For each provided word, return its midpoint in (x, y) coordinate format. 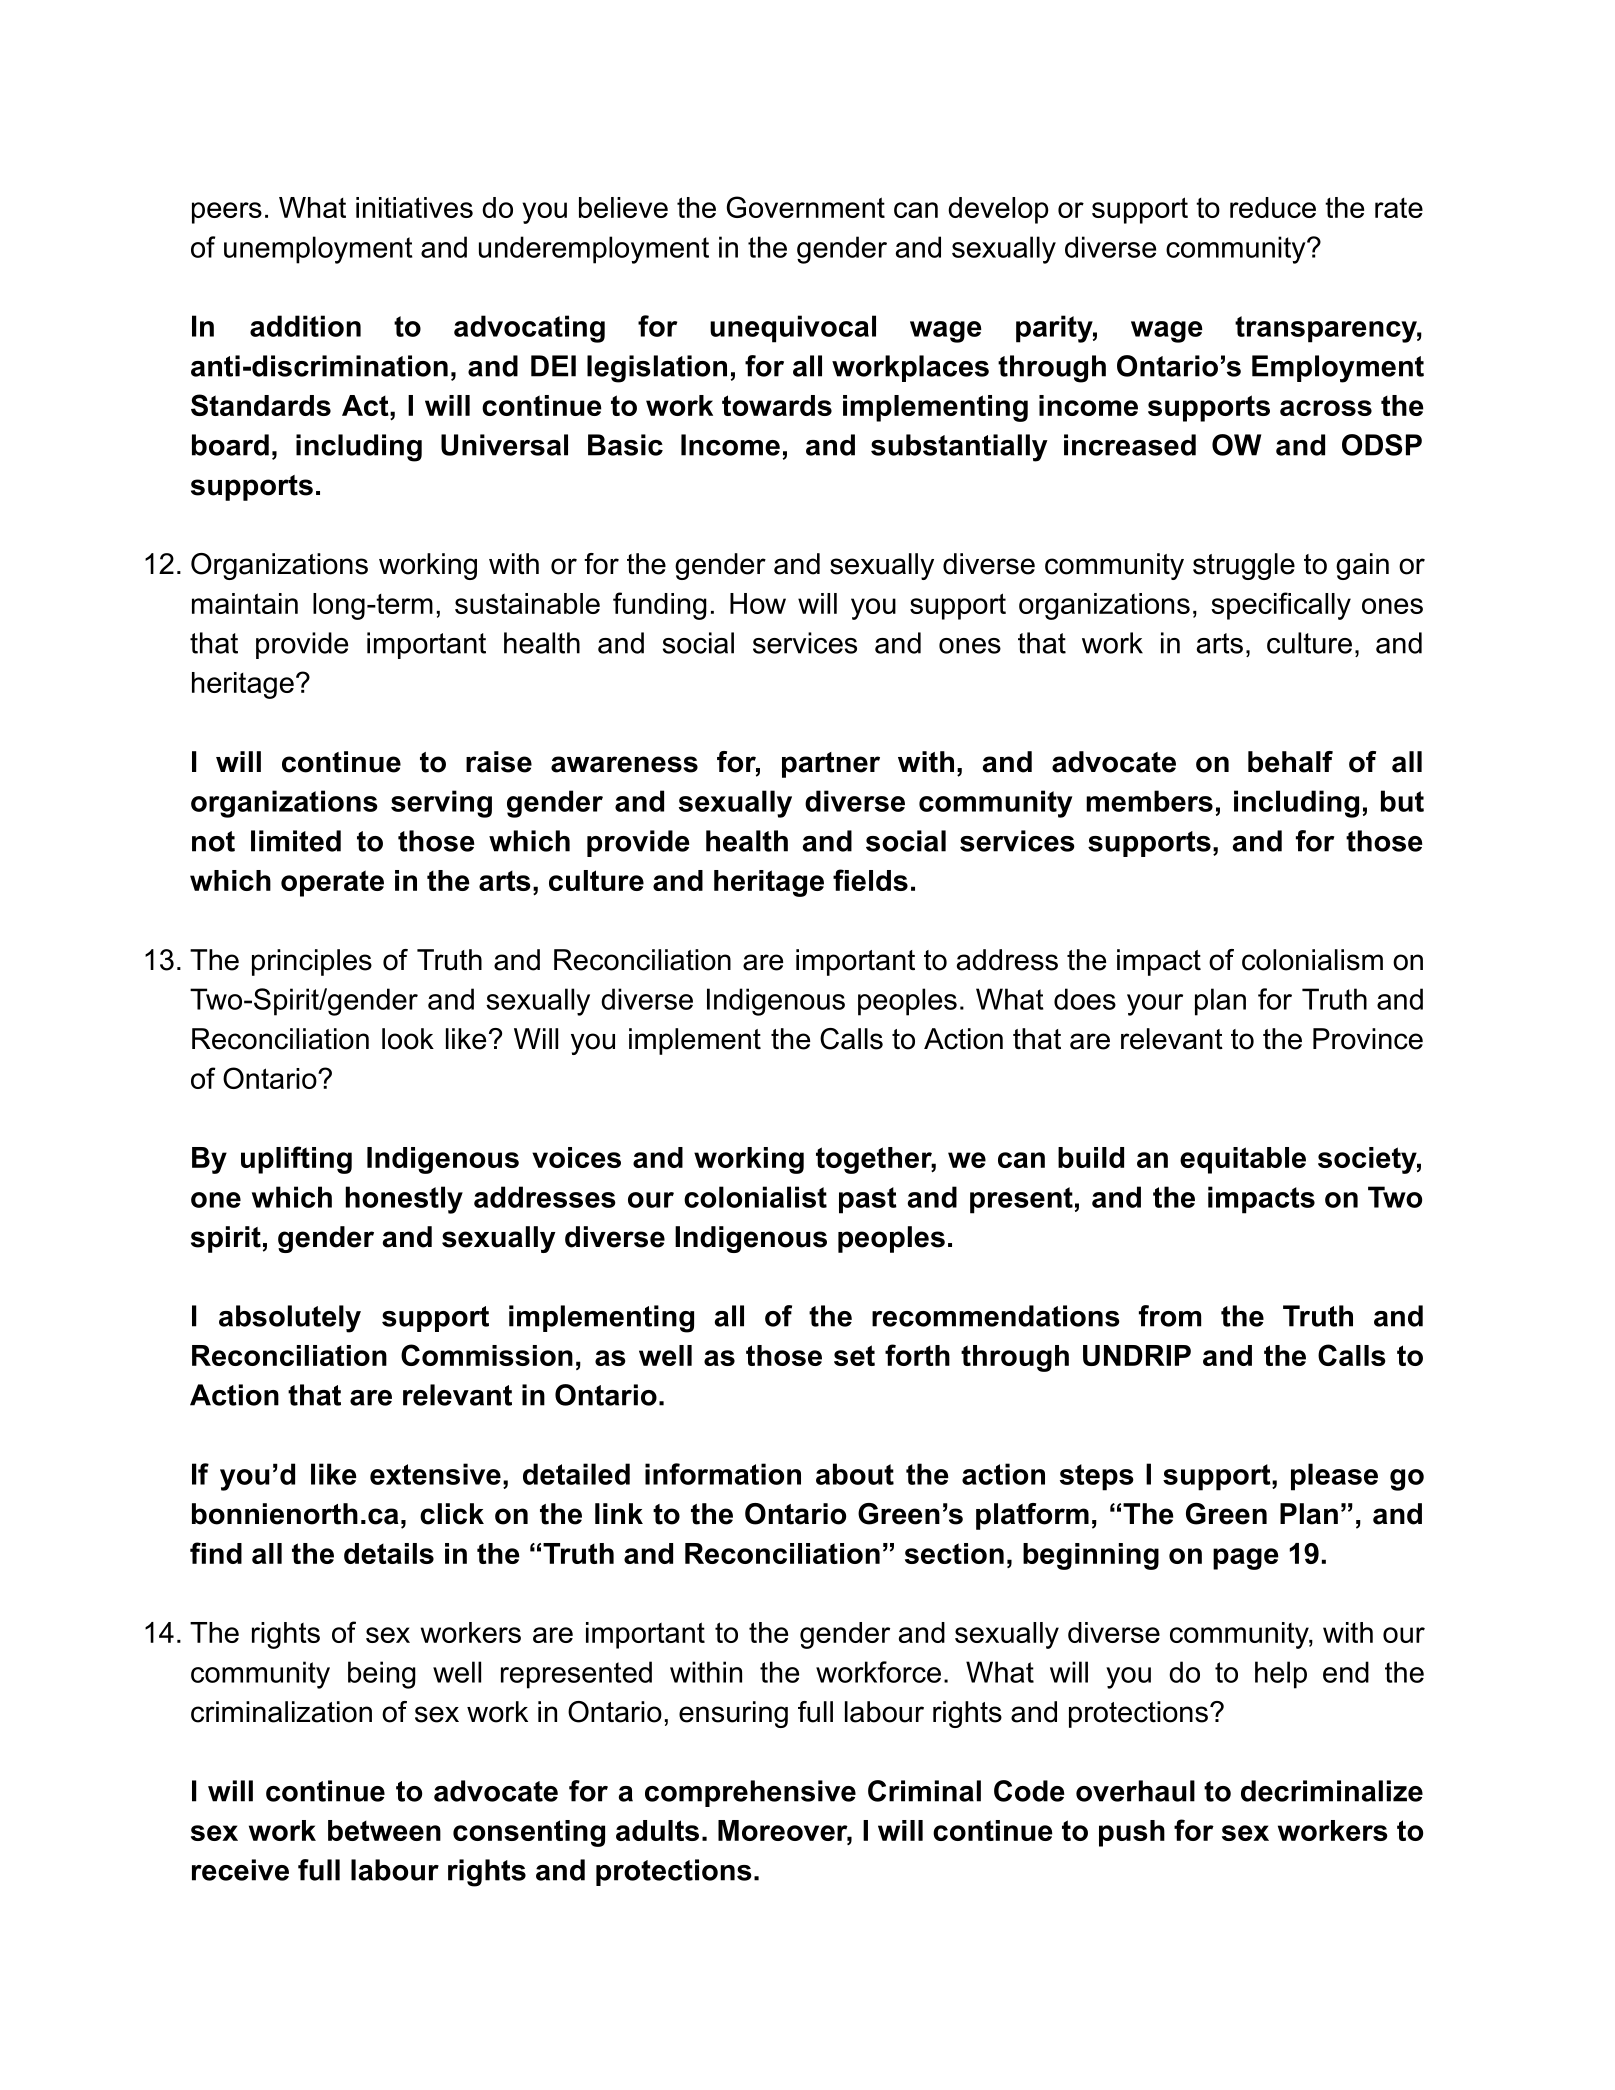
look (408, 1039)
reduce (1273, 207)
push (1132, 1833)
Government (806, 207)
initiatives (414, 207)
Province (1368, 1039)
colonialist (755, 1197)
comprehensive (750, 1793)
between (384, 1830)
